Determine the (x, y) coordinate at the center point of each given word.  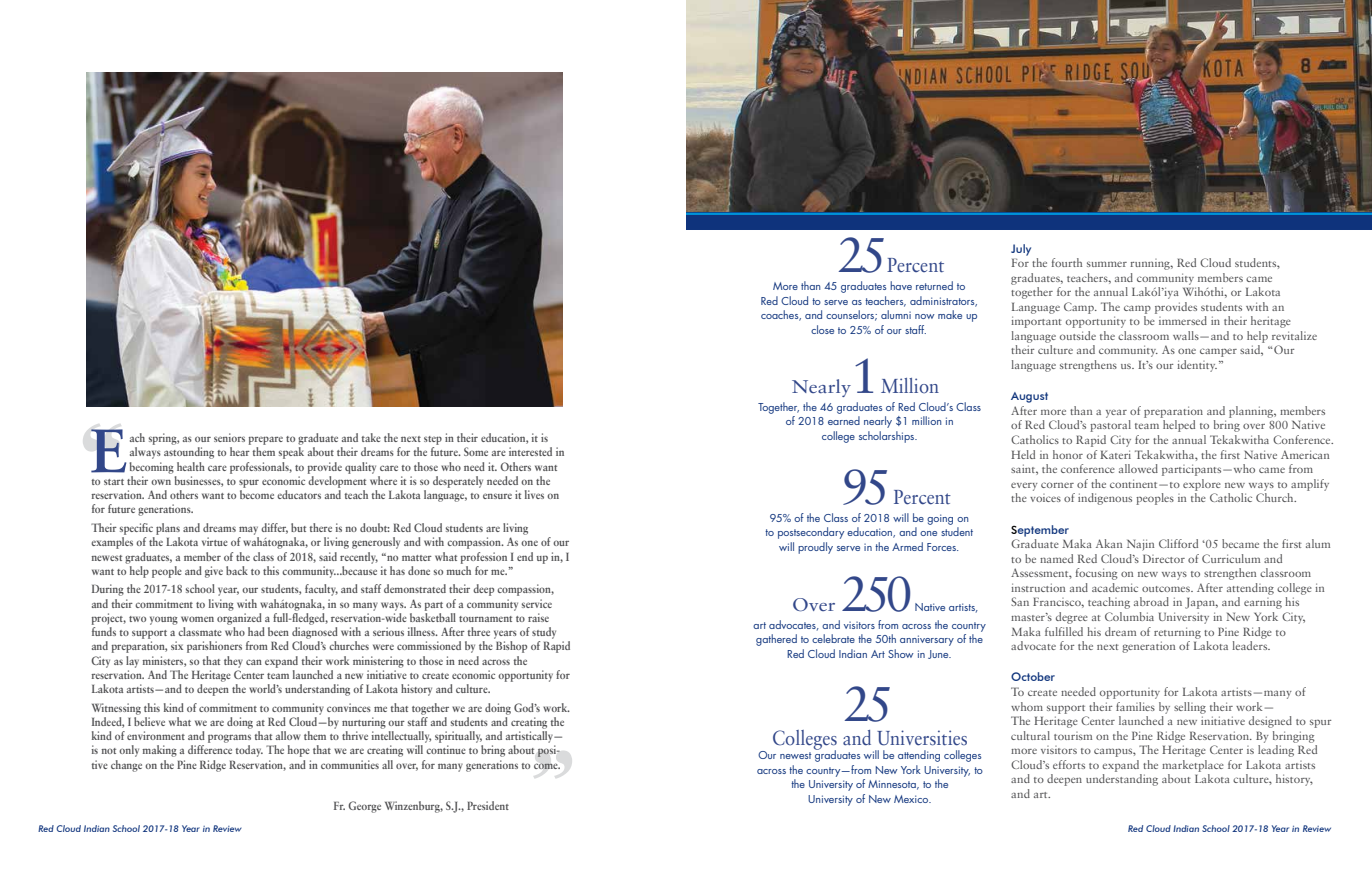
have (901, 285)
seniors (229, 437)
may (248, 530)
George (364, 807)
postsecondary (811, 533)
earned (844, 420)
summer (1107, 264)
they (233, 662)
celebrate (833, 638)
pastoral (1110, 426)
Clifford (1178, 543)
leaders (1251, 645)
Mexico (912, 799)
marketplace (1193, 766)
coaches (781, 315)
